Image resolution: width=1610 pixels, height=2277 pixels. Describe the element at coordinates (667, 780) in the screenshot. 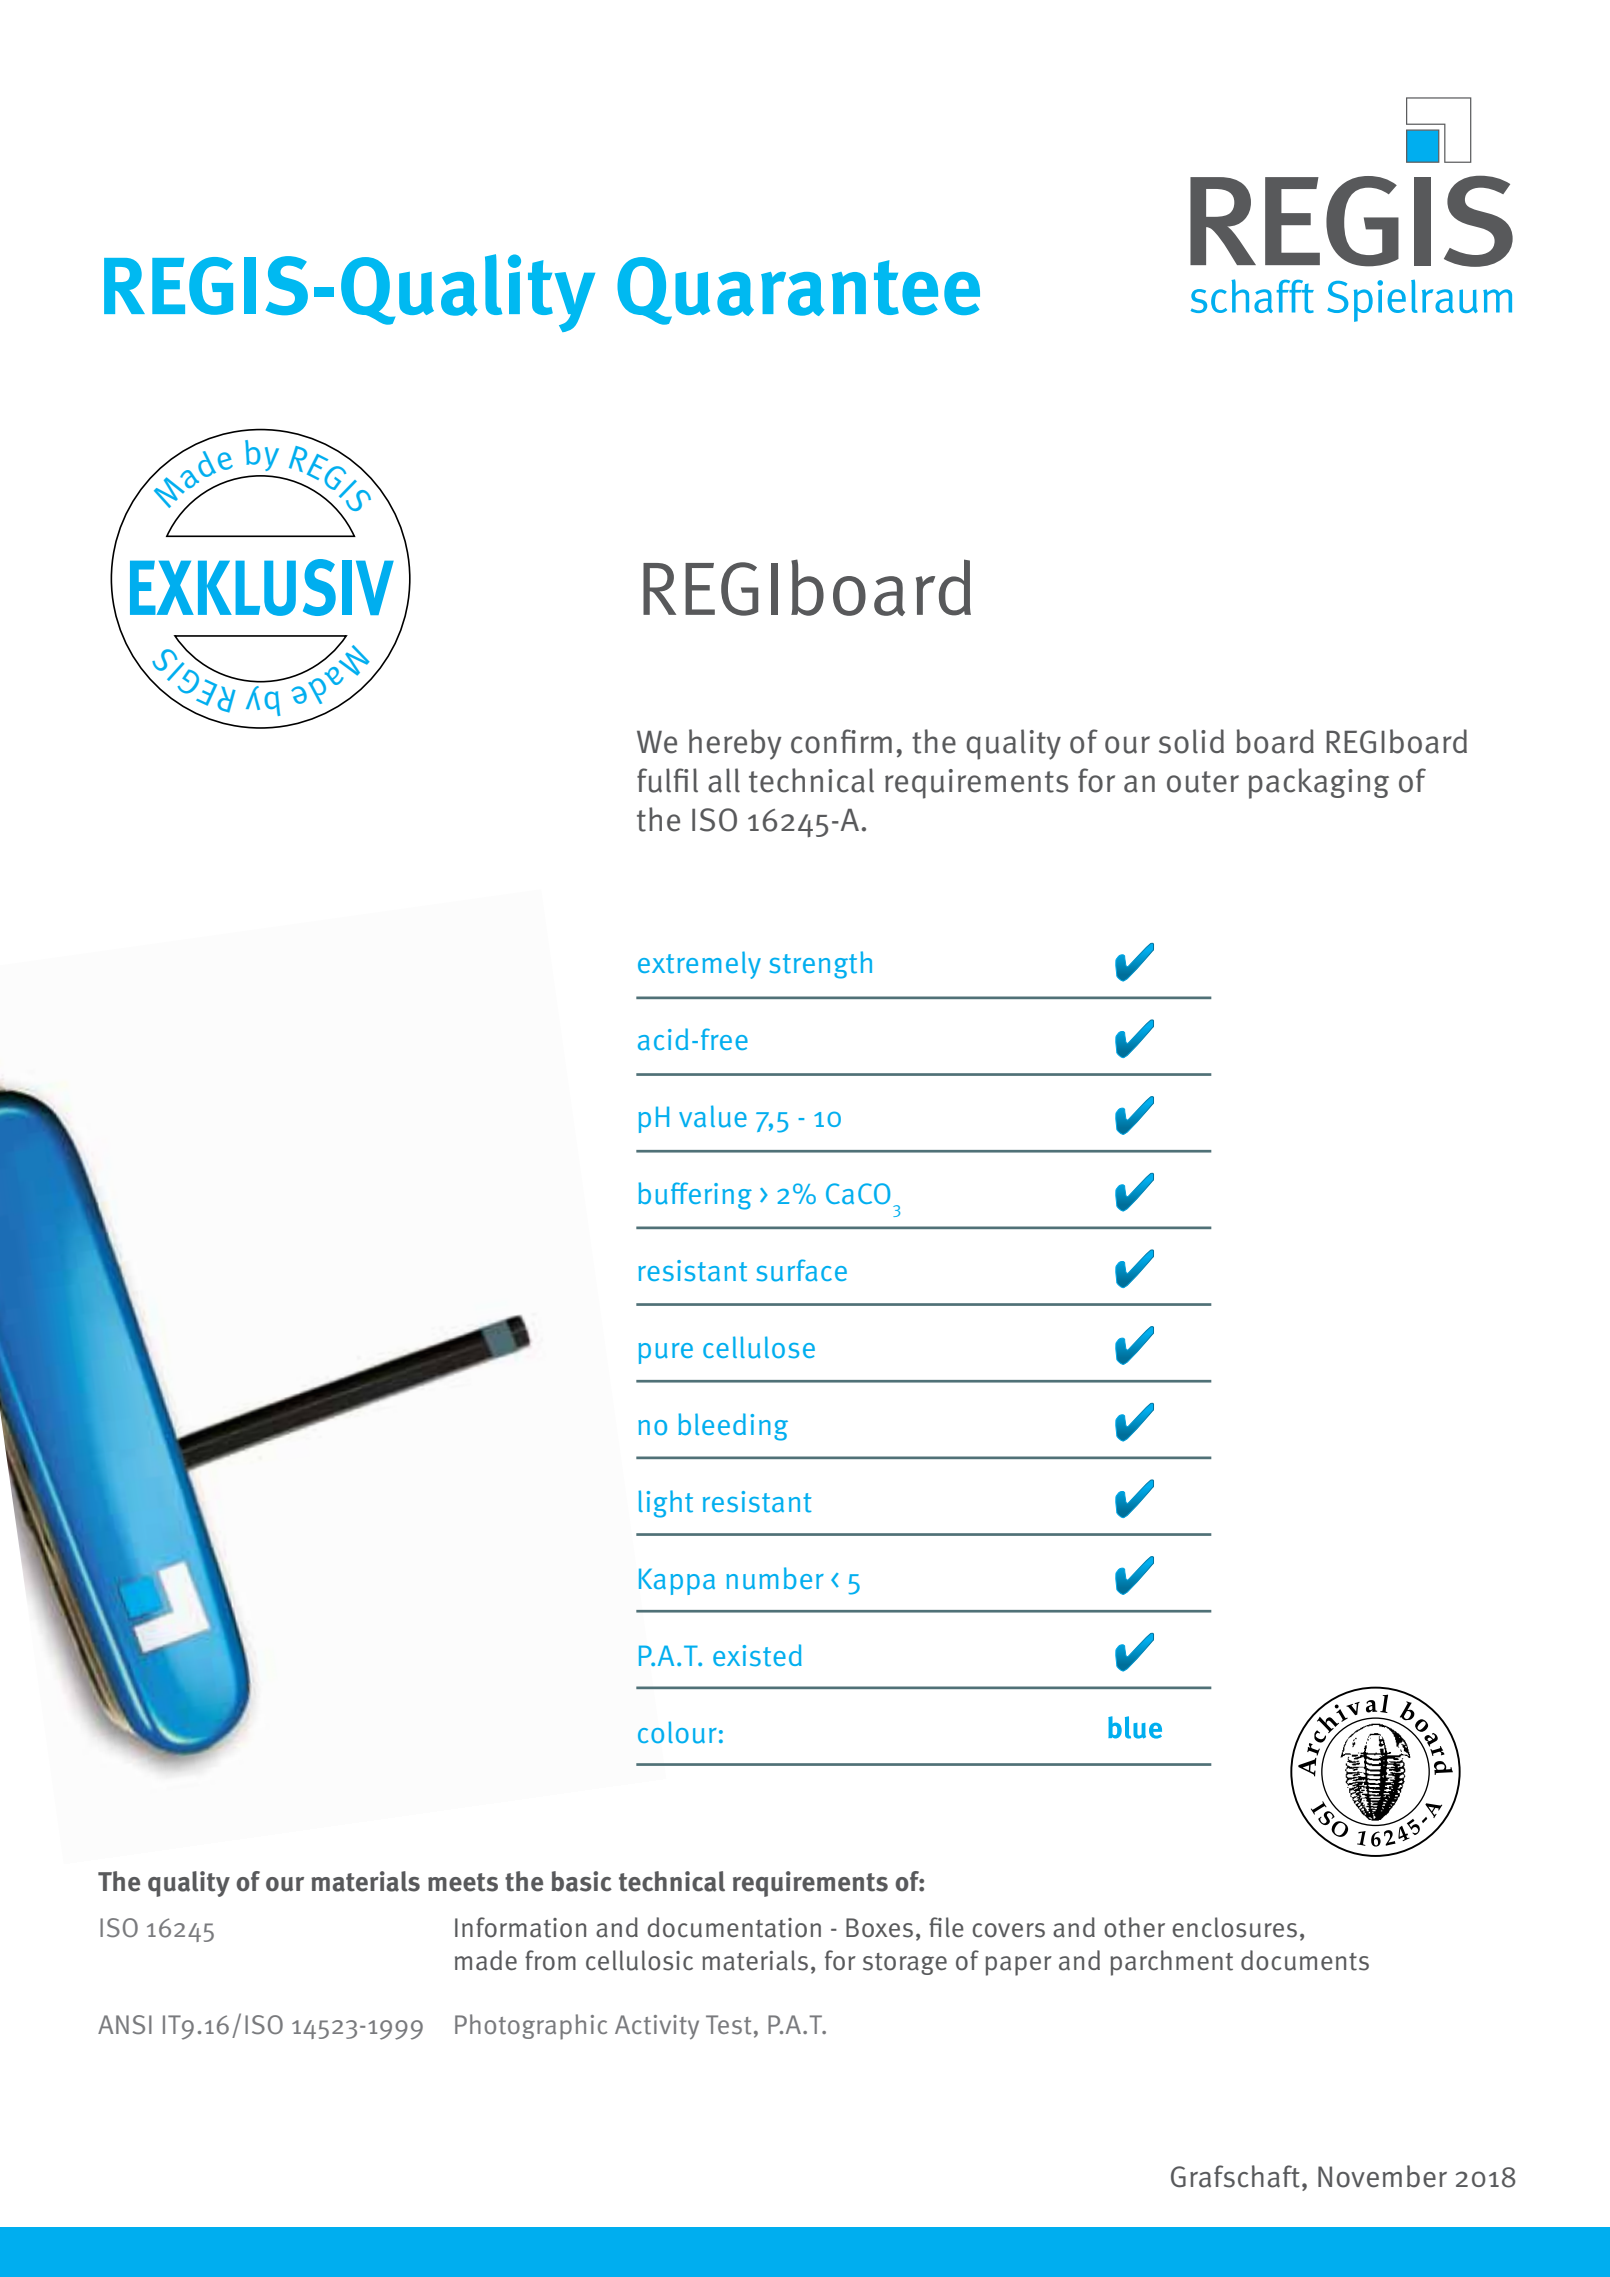

I see `fulfil` at that location.
